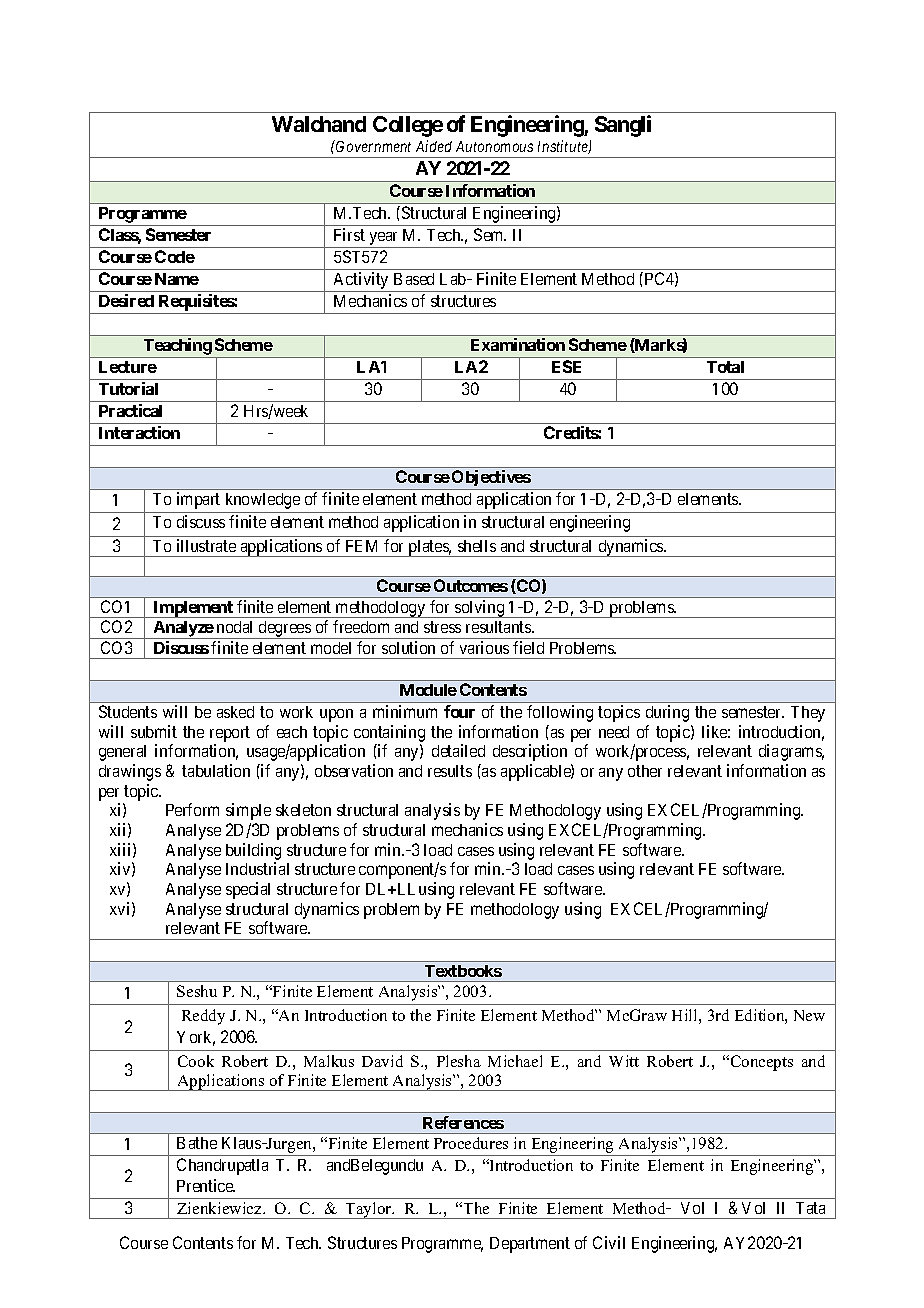  What do you see at coordinates (791, 752) in the screenshot?
I see `diagrams` at bounding box center [791, 752].
